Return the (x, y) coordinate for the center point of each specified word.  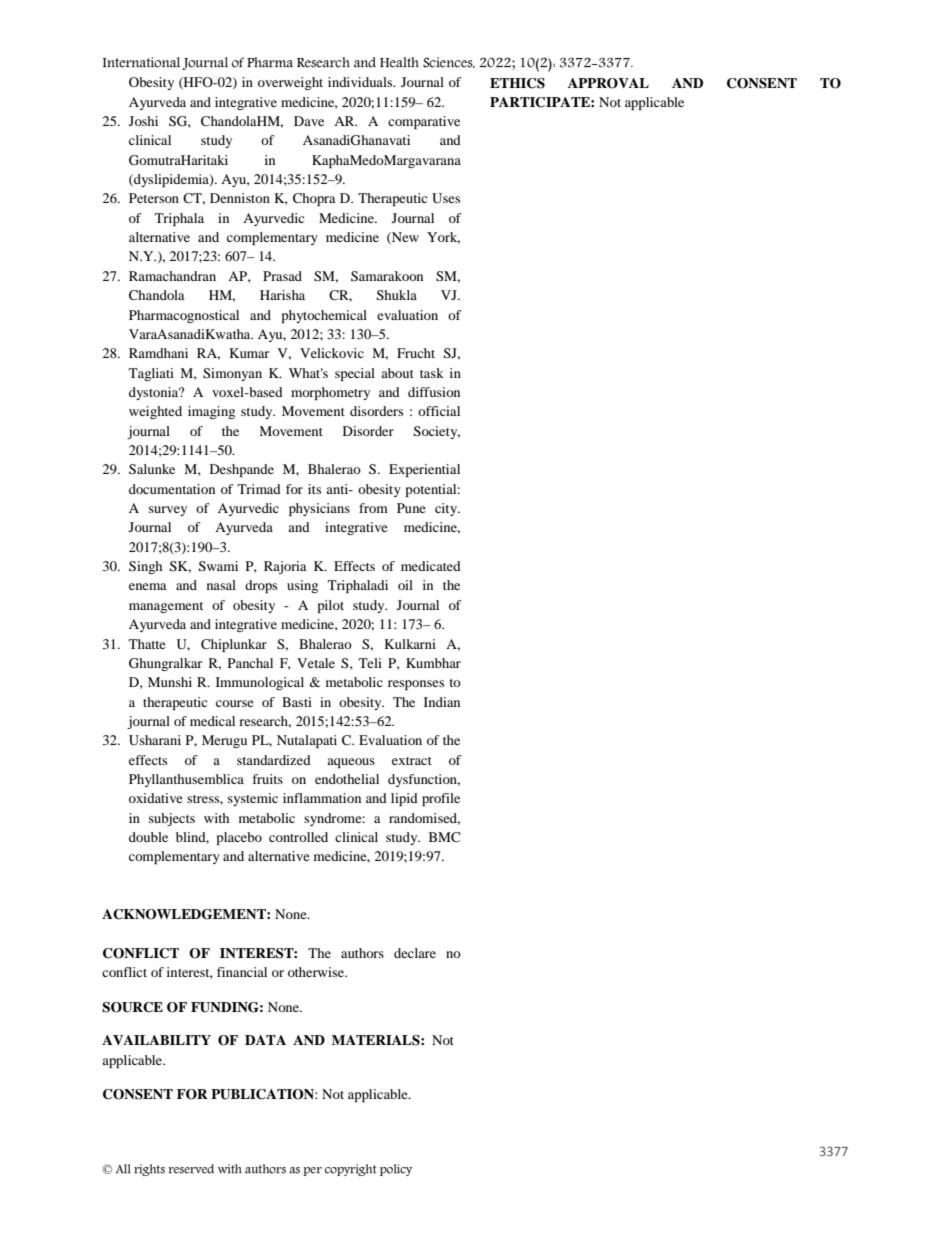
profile (441, 799)
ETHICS (517, 83)
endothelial (347, 779)
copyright (351, 1170)
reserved (191, 1169)
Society (437, 432)
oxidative (156, 798)
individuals (361, 82)
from (373, 508)
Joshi (143, 121)
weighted (155, 412)
